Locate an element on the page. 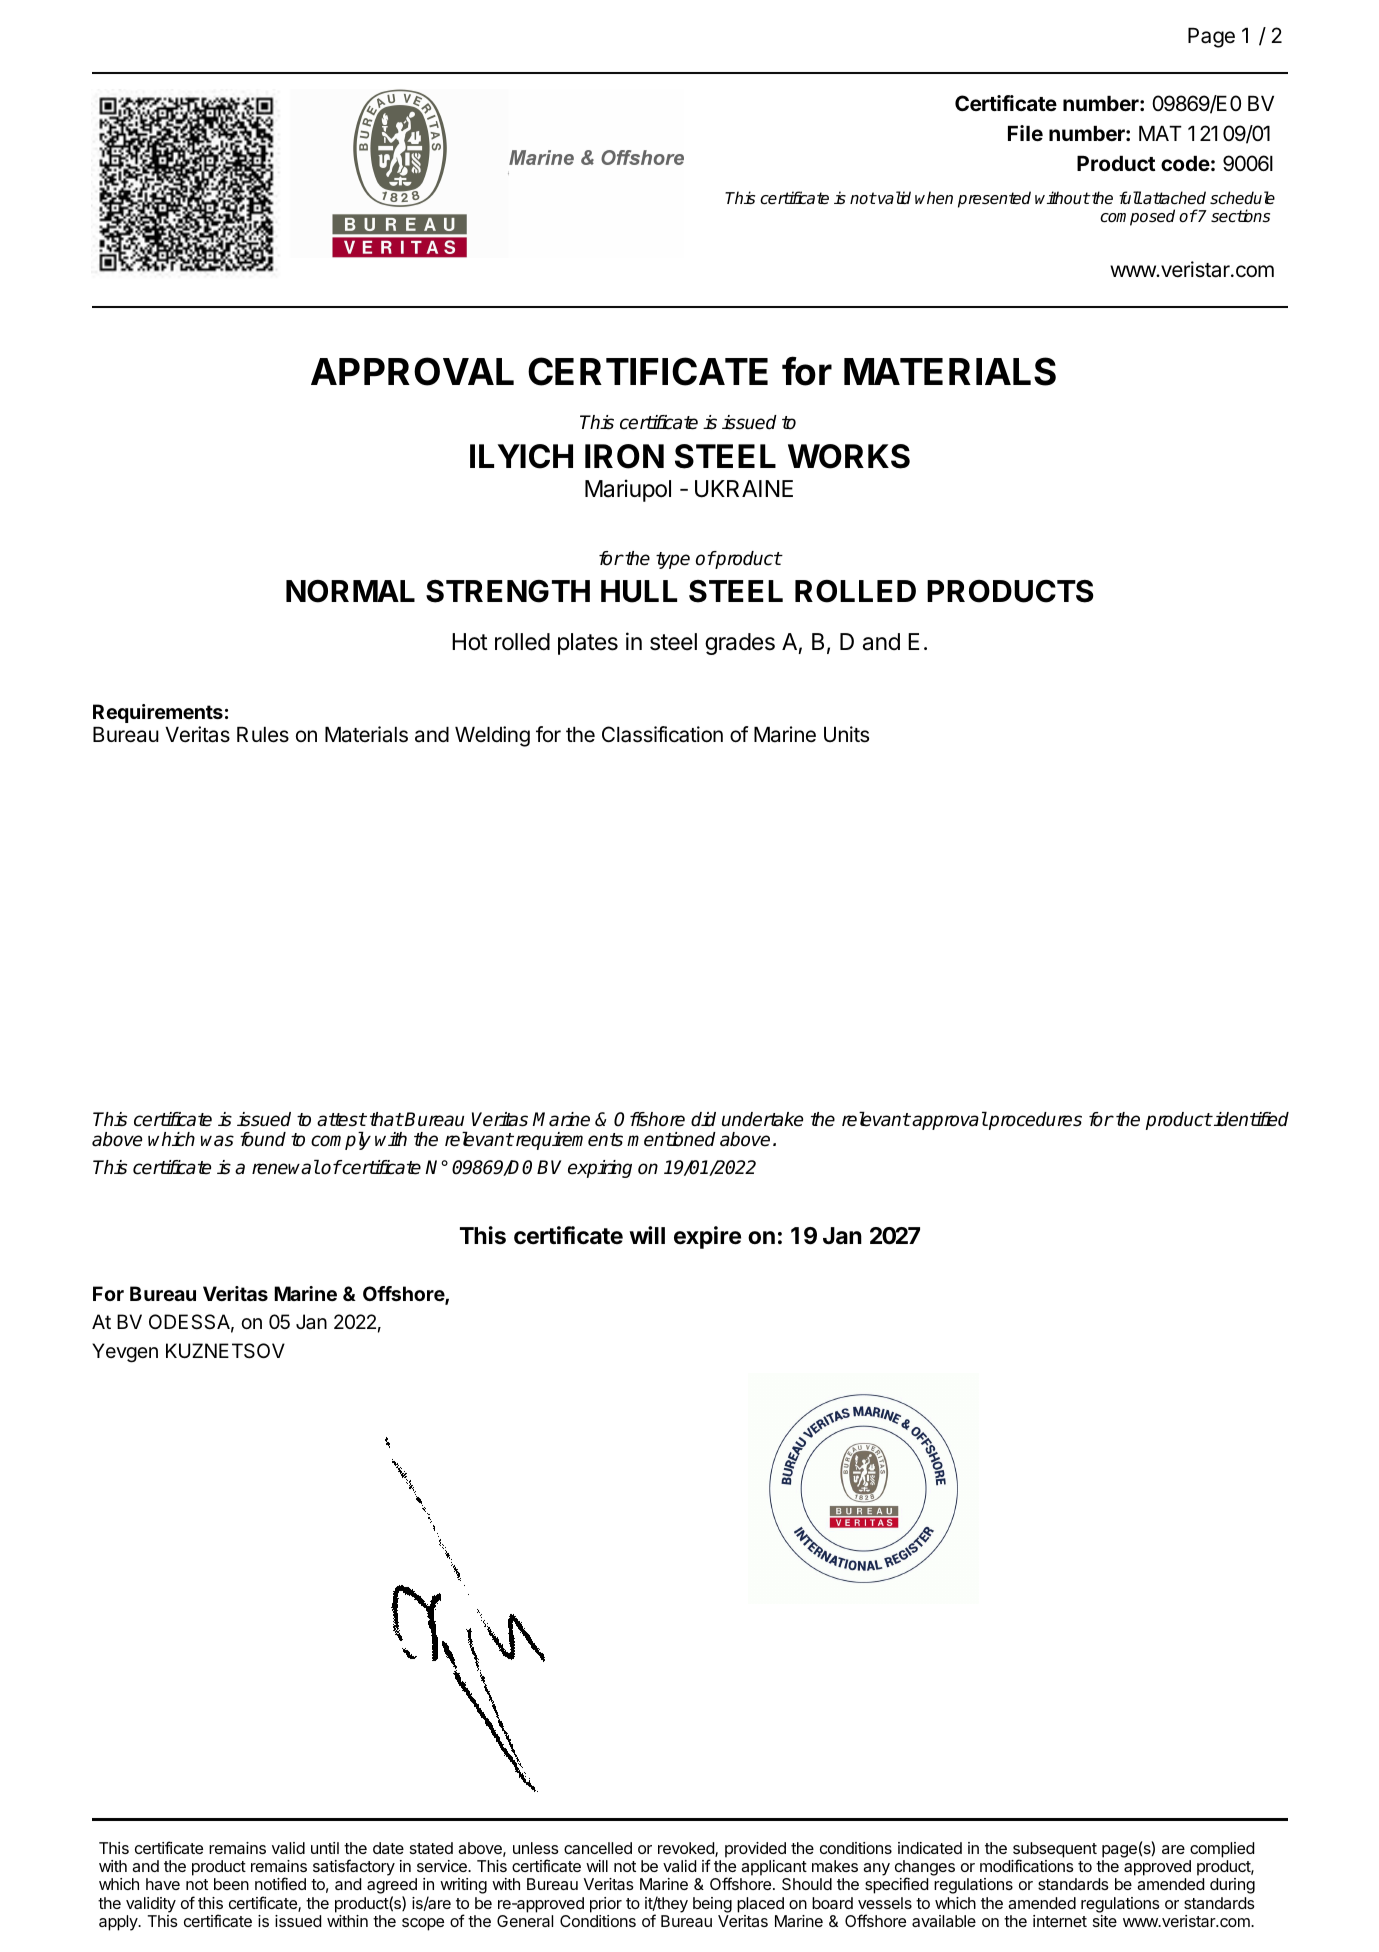 The height and width of the image is (1952, 1379). procedures is located at coordinates (1034, 1121).
